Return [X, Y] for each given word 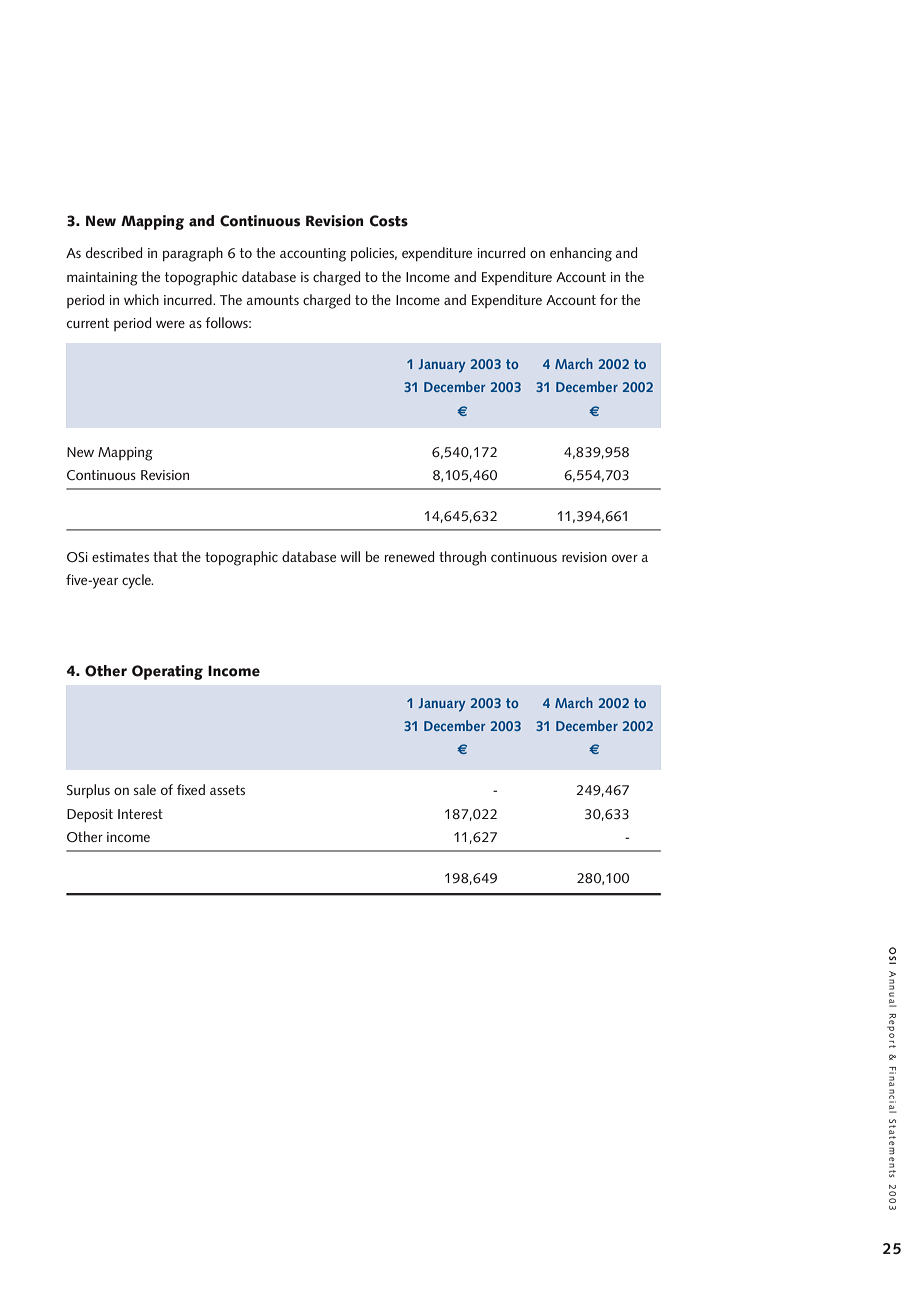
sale [145, 789]
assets [227, 790]
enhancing [581, 254]
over [625, 558]
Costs [389, 221]
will [350, 556]
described [114, 252]
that [165, 556]
